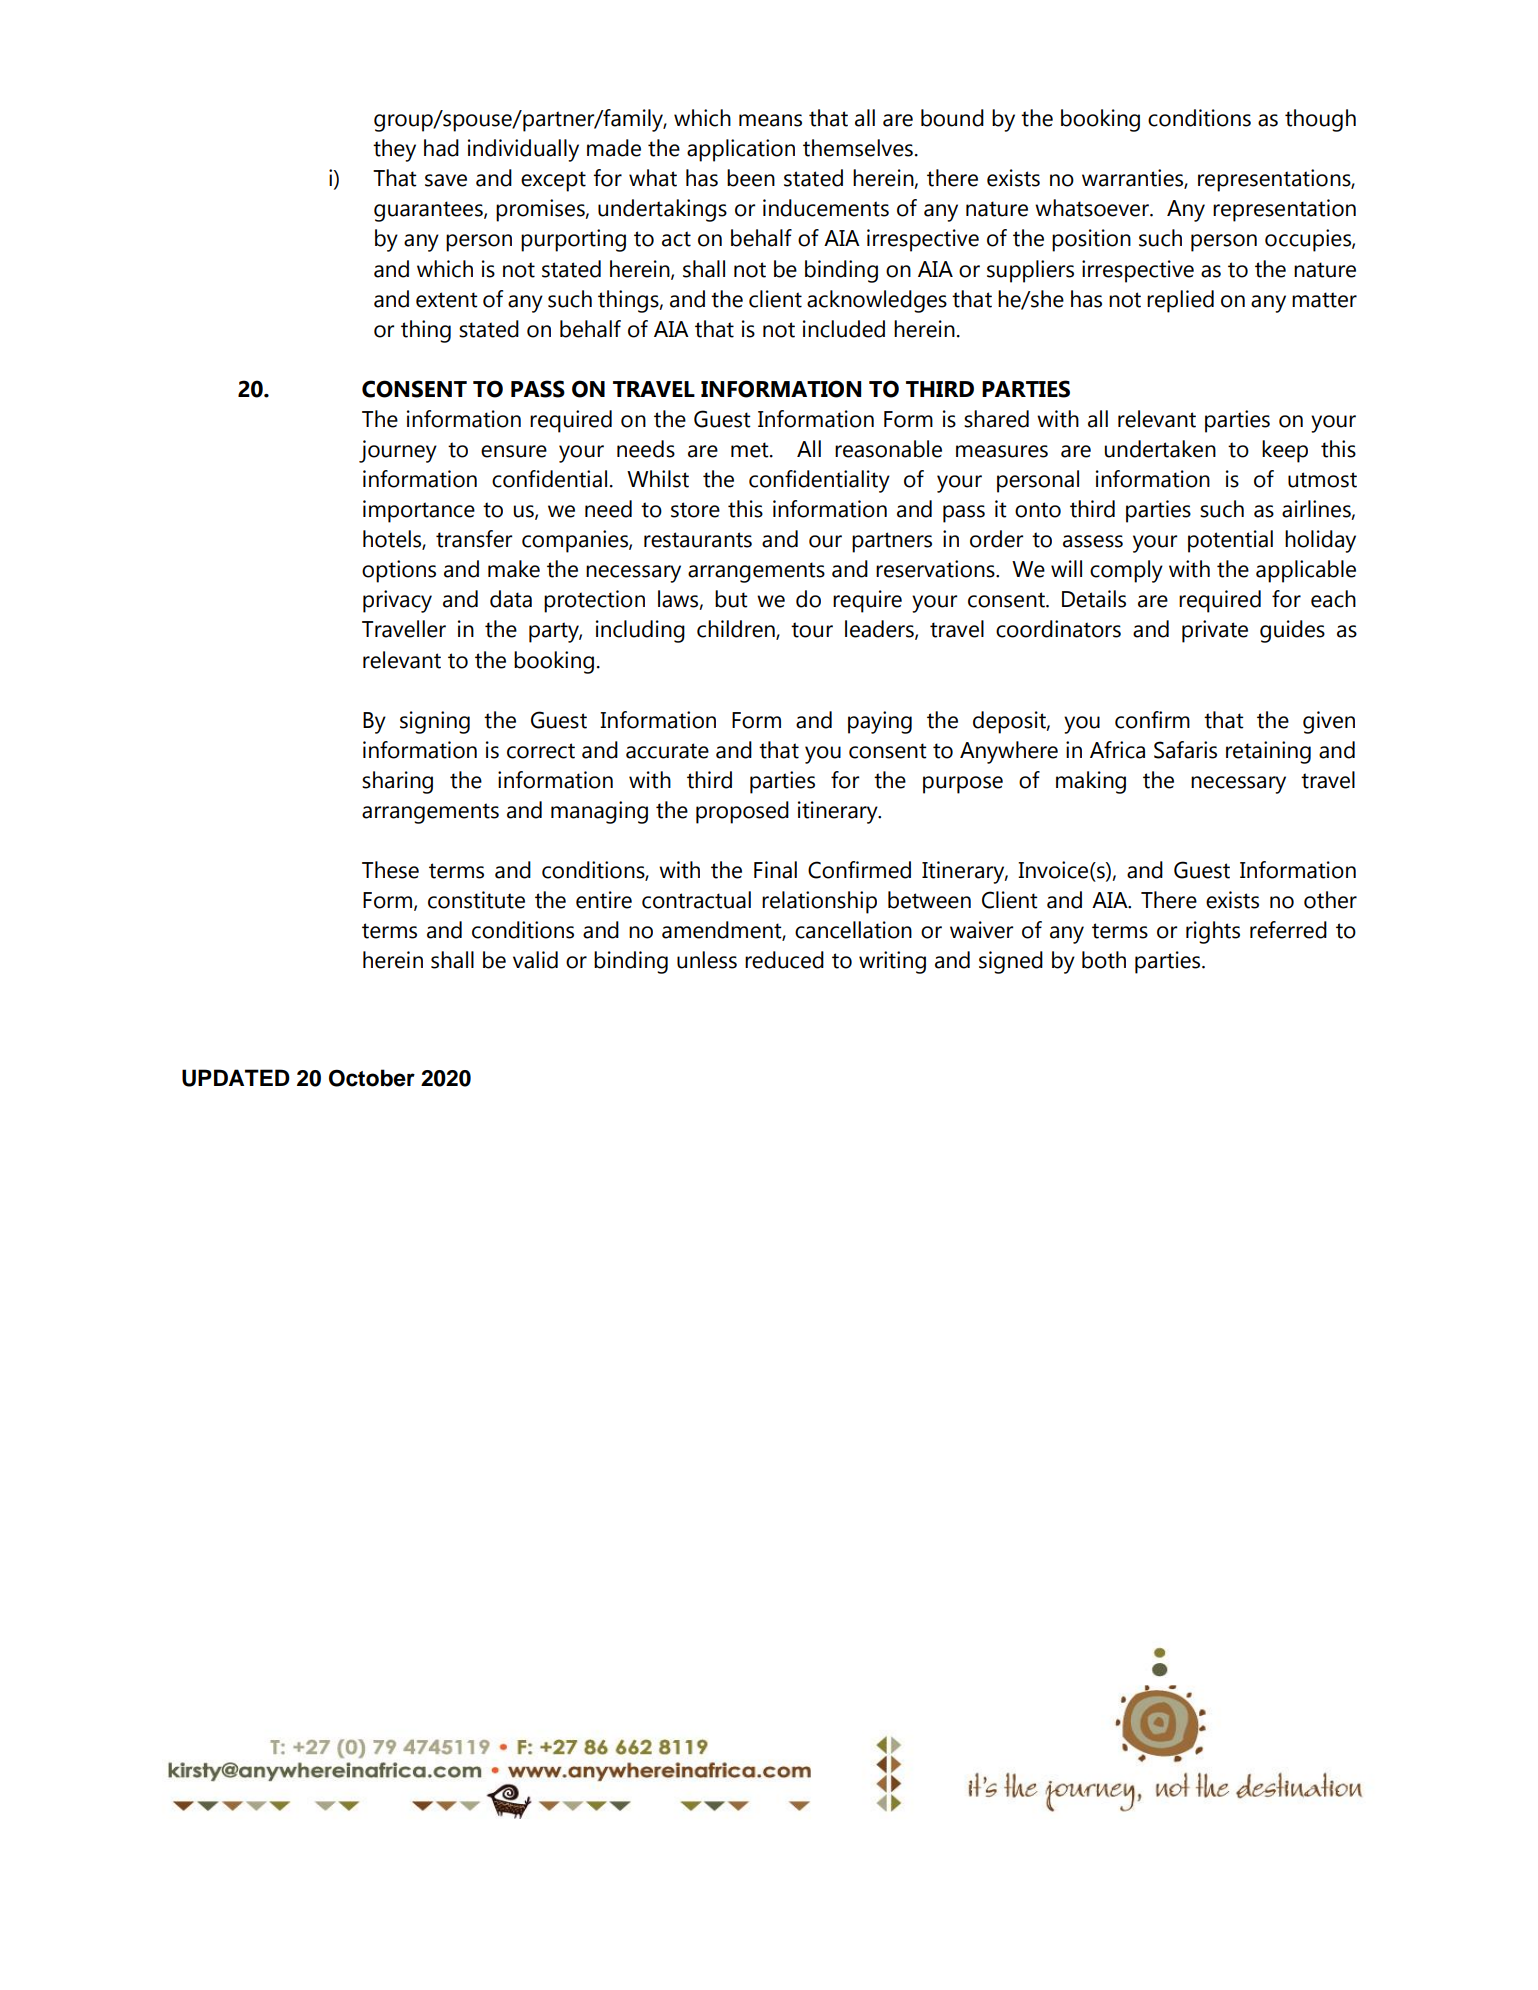 This page has height=1990, width=1538. Describe the element at coordinates (1320, 120) in the page. I see `though` at that location.
